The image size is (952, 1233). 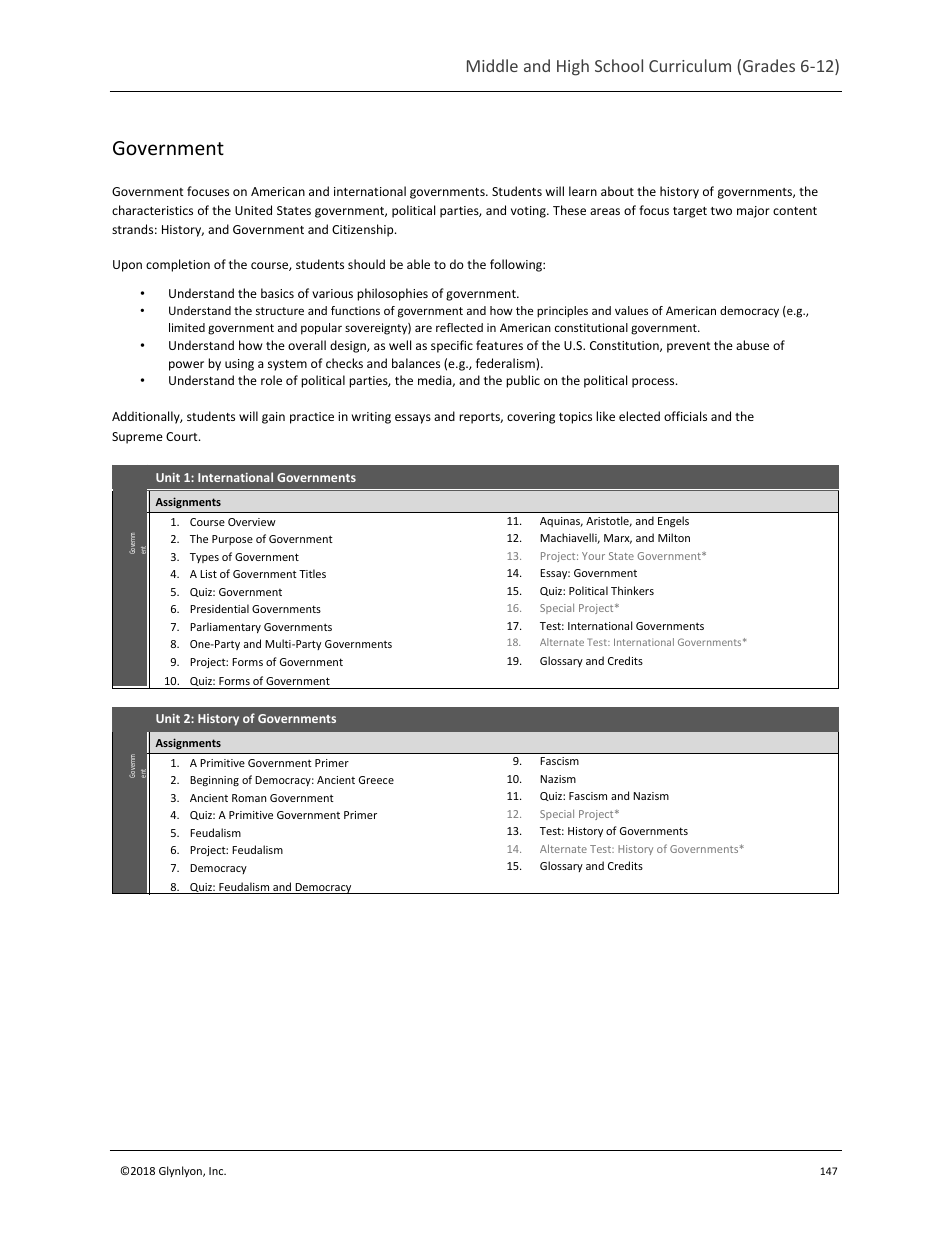 I want to click on Curriculum, so click(x=690, y=65).
